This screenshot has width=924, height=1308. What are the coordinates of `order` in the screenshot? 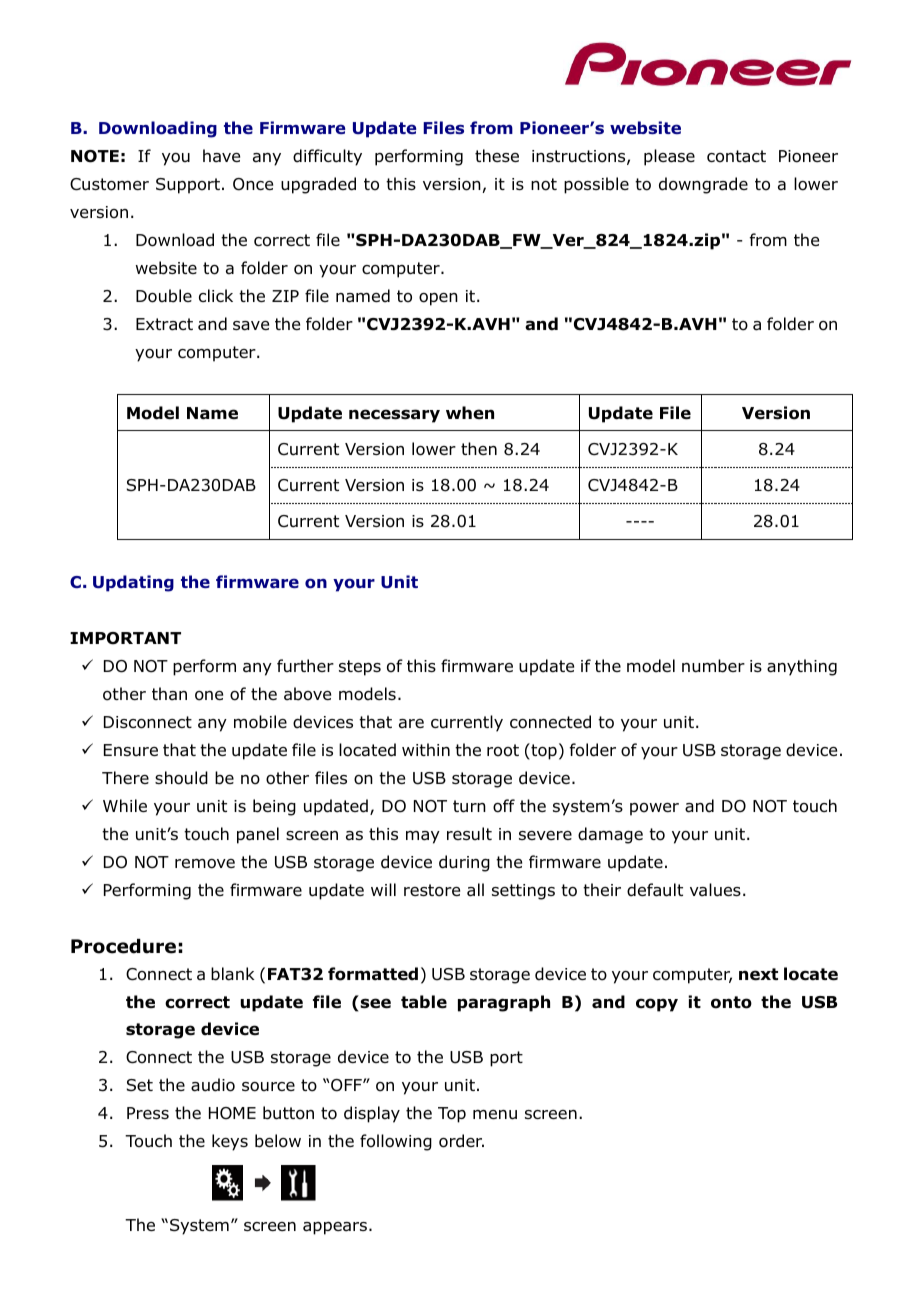 It's located at (461, 1141).
